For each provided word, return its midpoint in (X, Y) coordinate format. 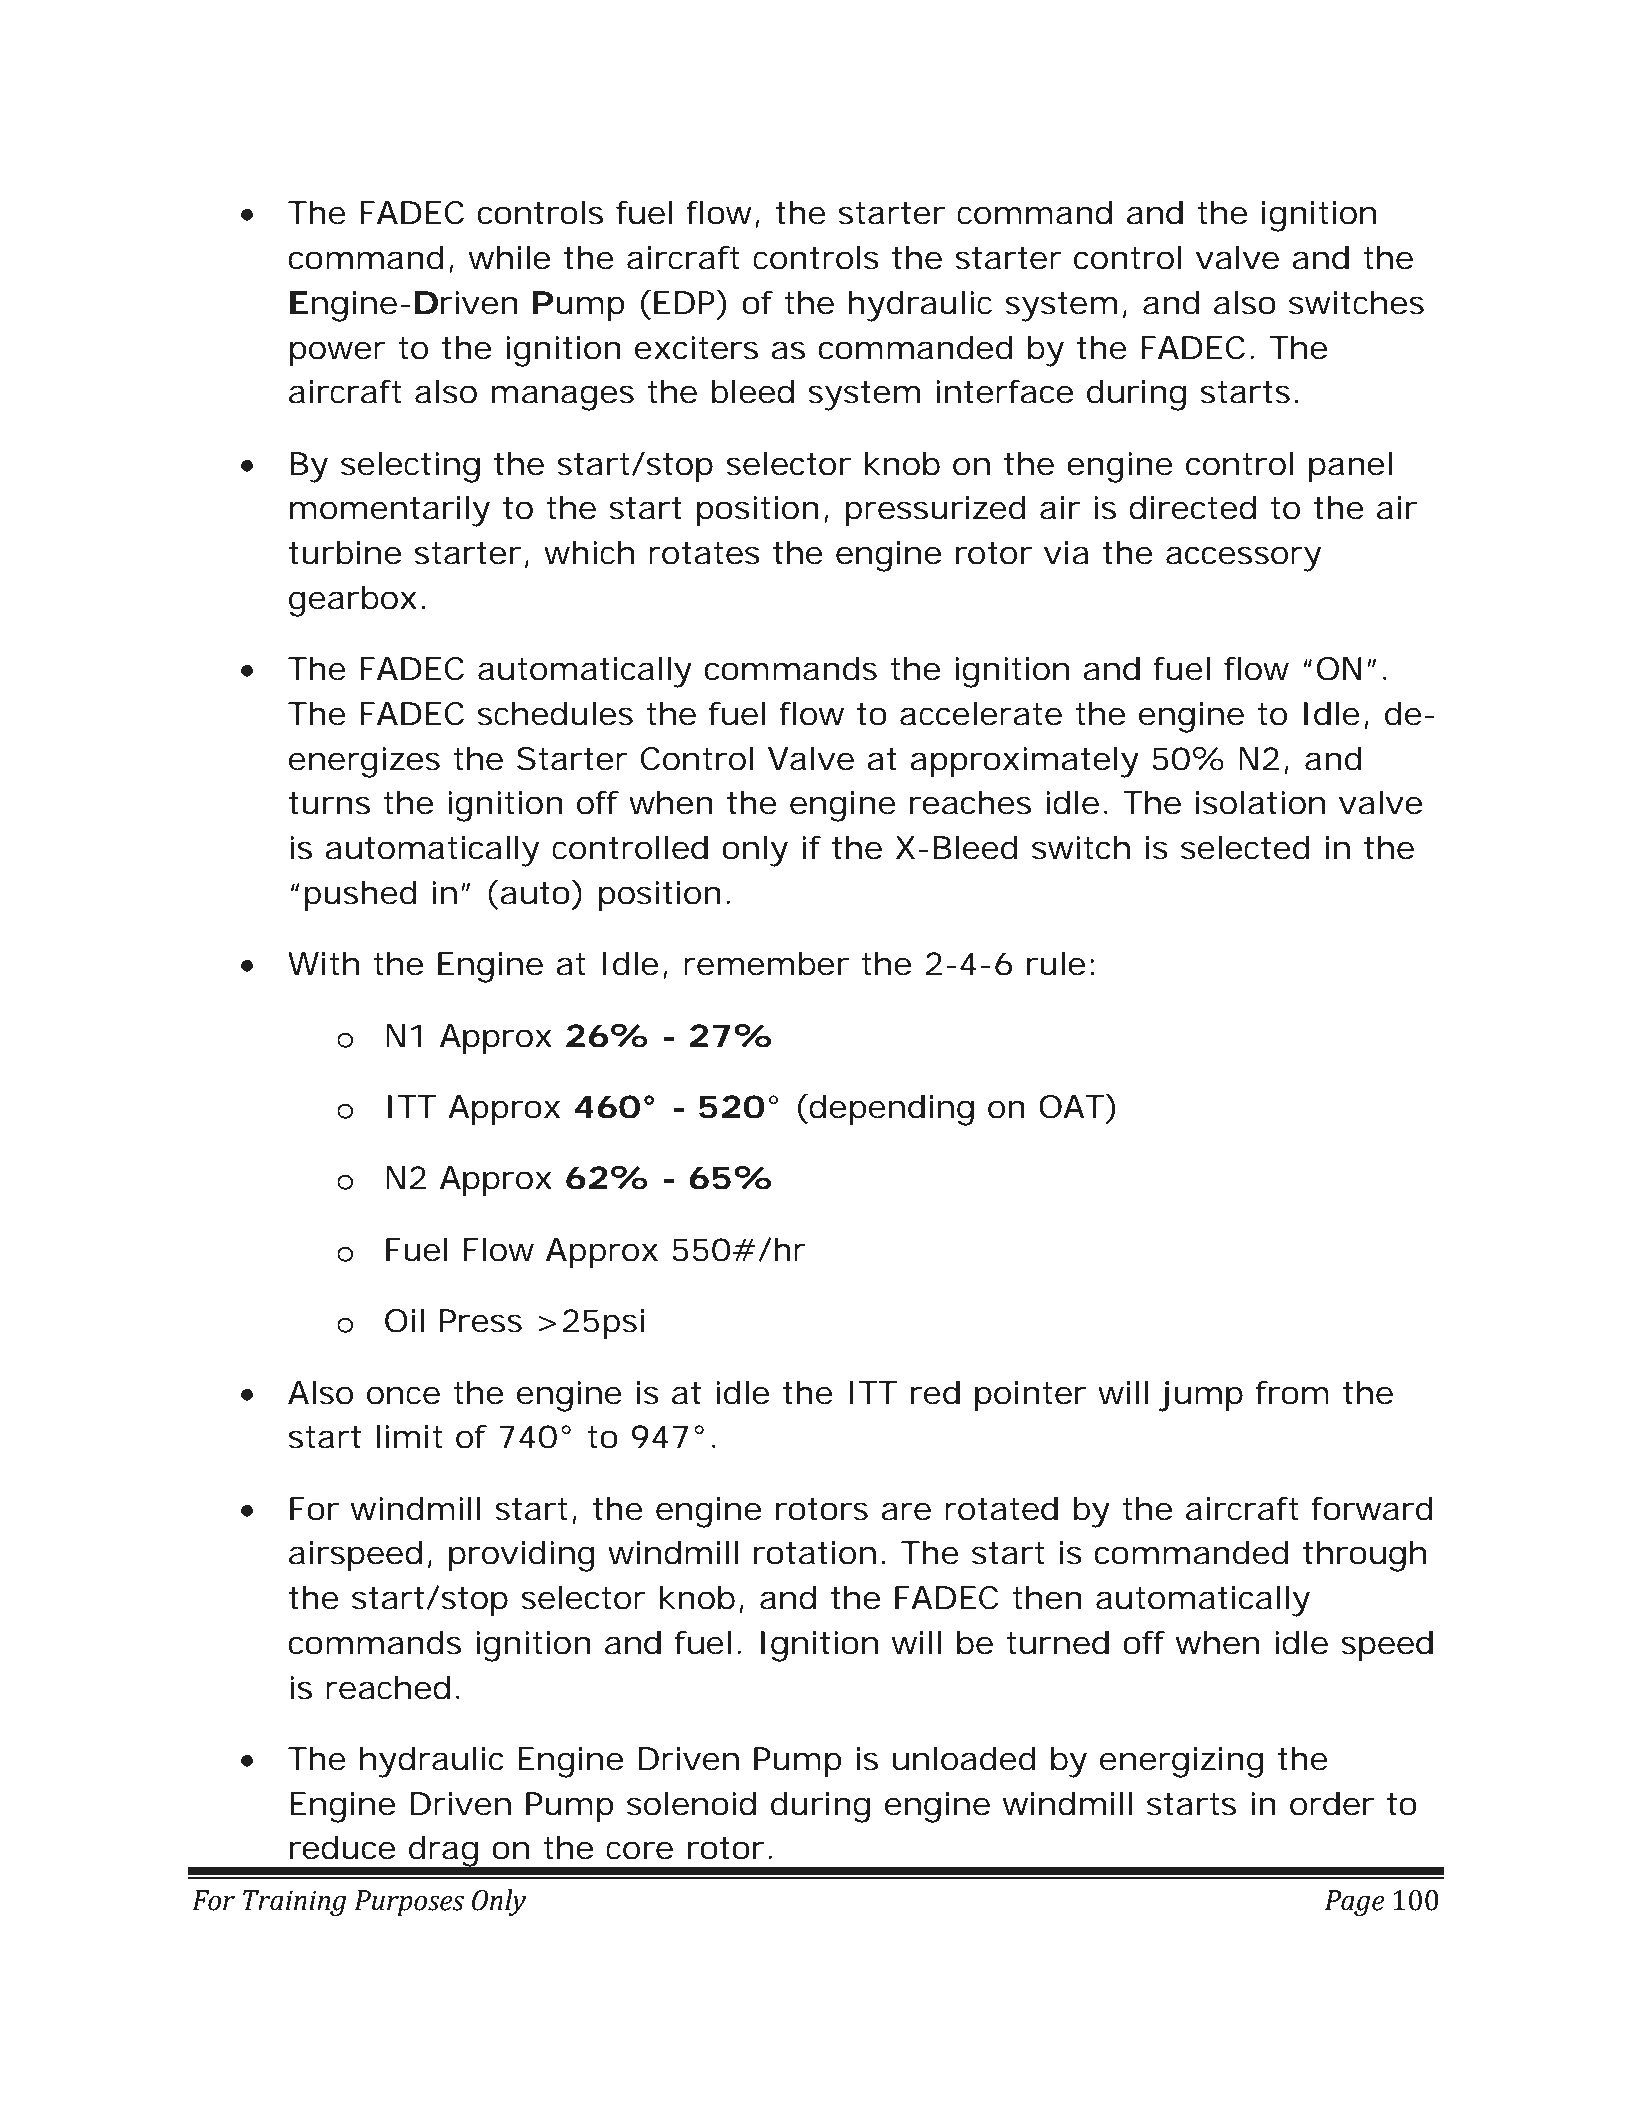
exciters (696, 348)
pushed (360, 896)
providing (522, 1556)
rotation (815, 1553)
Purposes (409, 1903)
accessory (1243, 559)
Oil (404, 1321)
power (338, 353)
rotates (704, 553)
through (1364, 1556)
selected (1245, 848)
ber (824, 964)
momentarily (390, 511)
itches (1379, 303)
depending (891, 1110)
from (1292, 1393)
